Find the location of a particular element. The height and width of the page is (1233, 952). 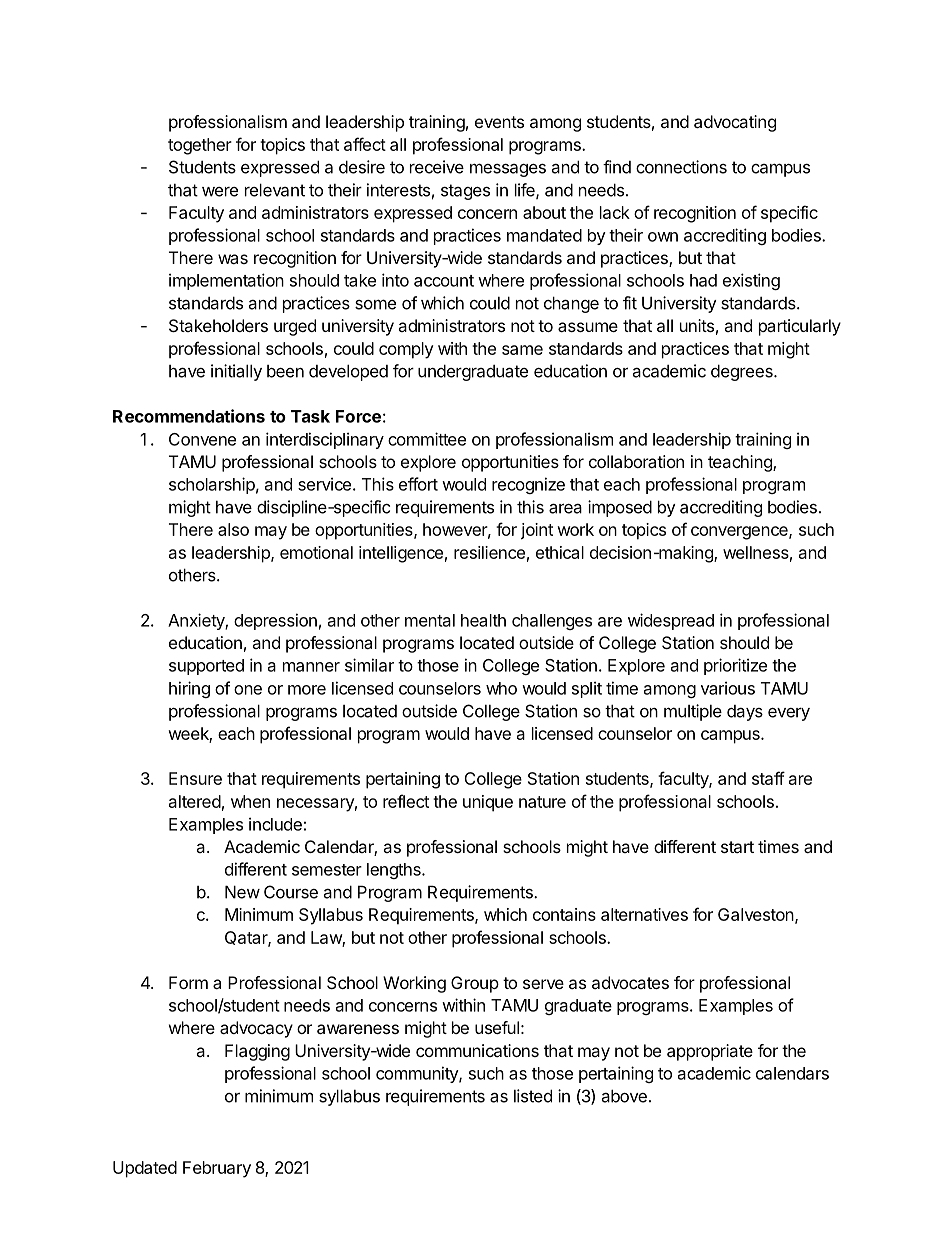

collaboration is located at coordinates (636, 461).
